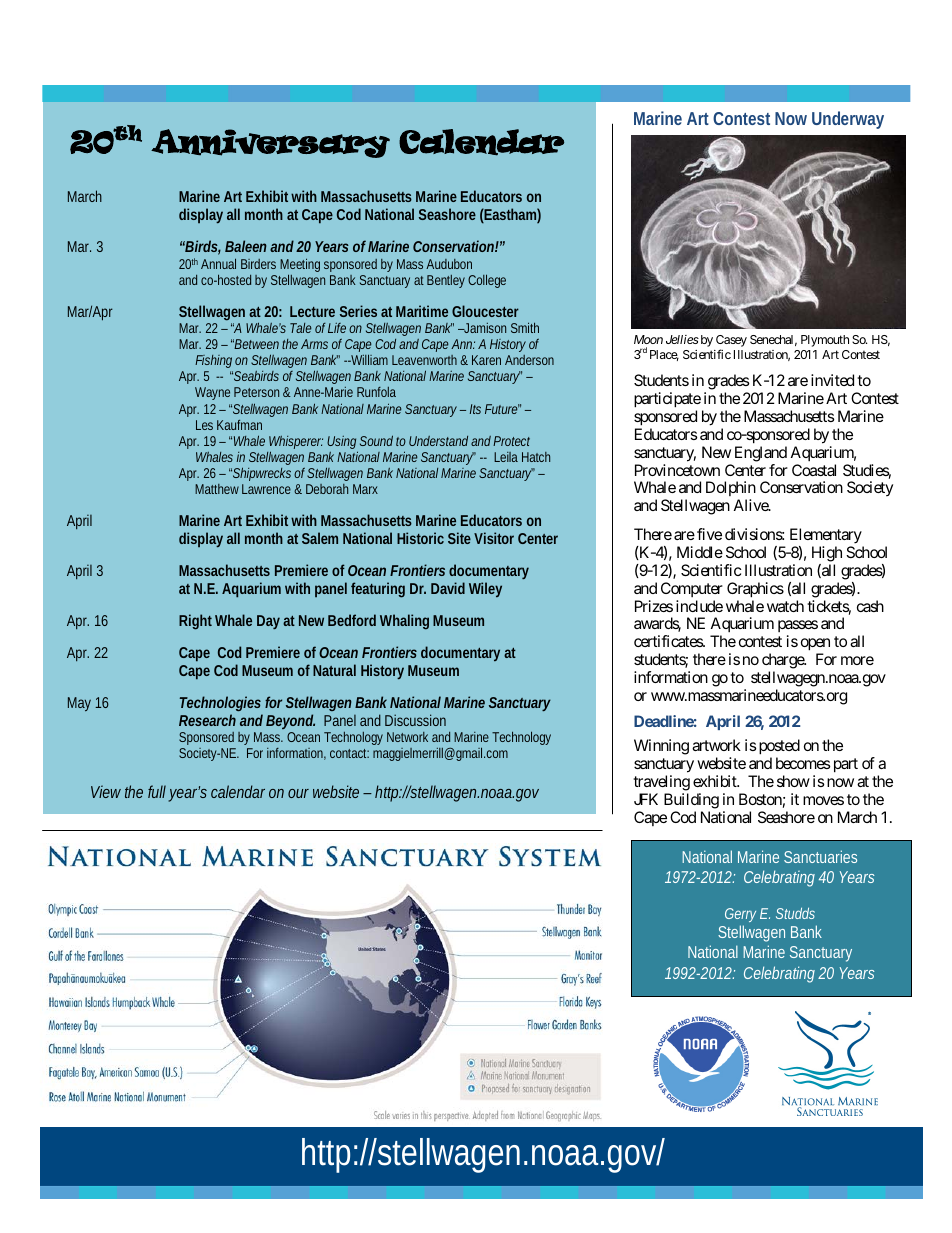 The width and height of the screenshot is (952, 1233). I want to click on Natural, so click(334, 670).
